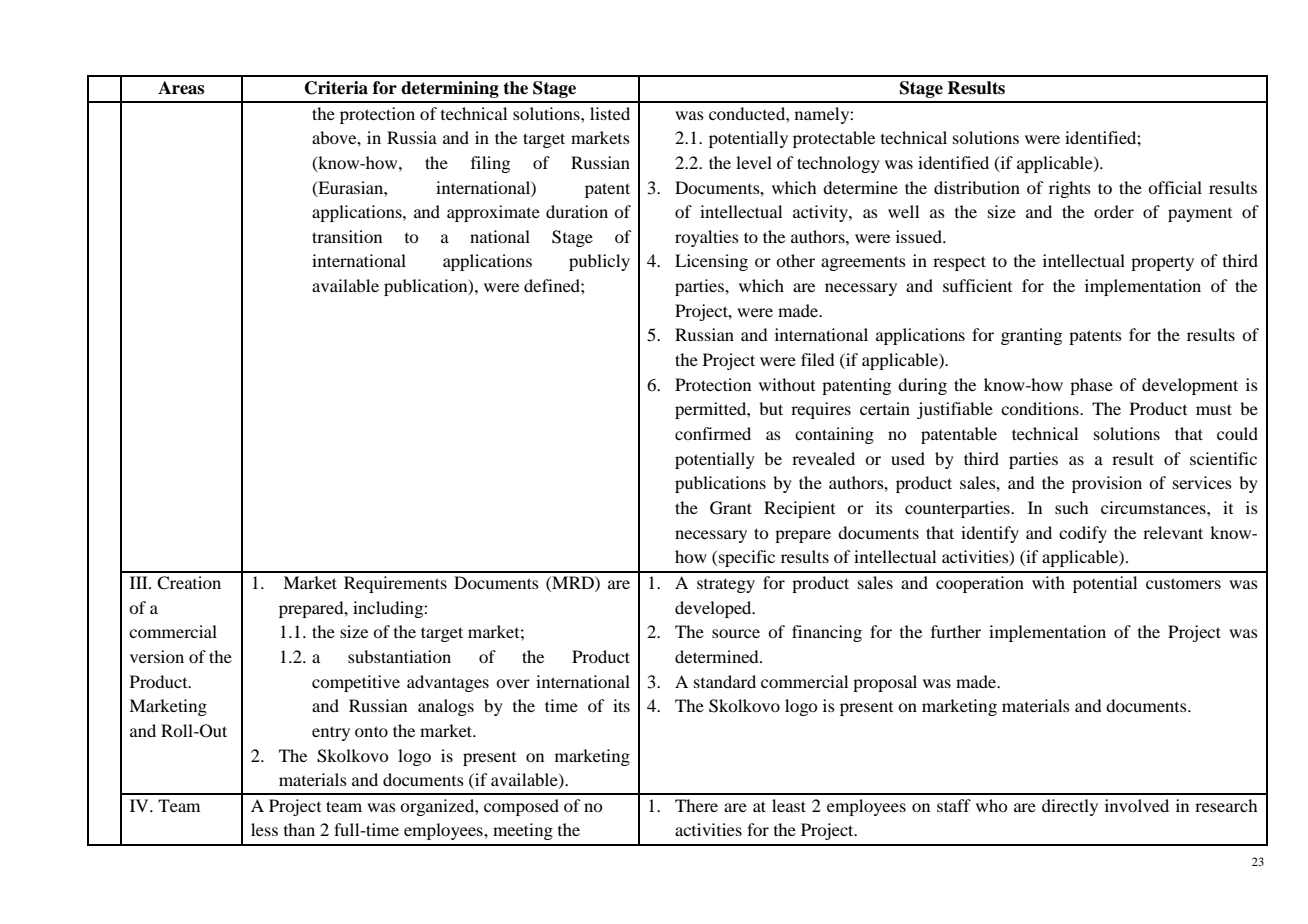 The height and width of the screenshot is (924, 1308). What do you see at coordinates (713, 433) in the screenshot?
I see `confirmed` at bounding box center [713, 433].
